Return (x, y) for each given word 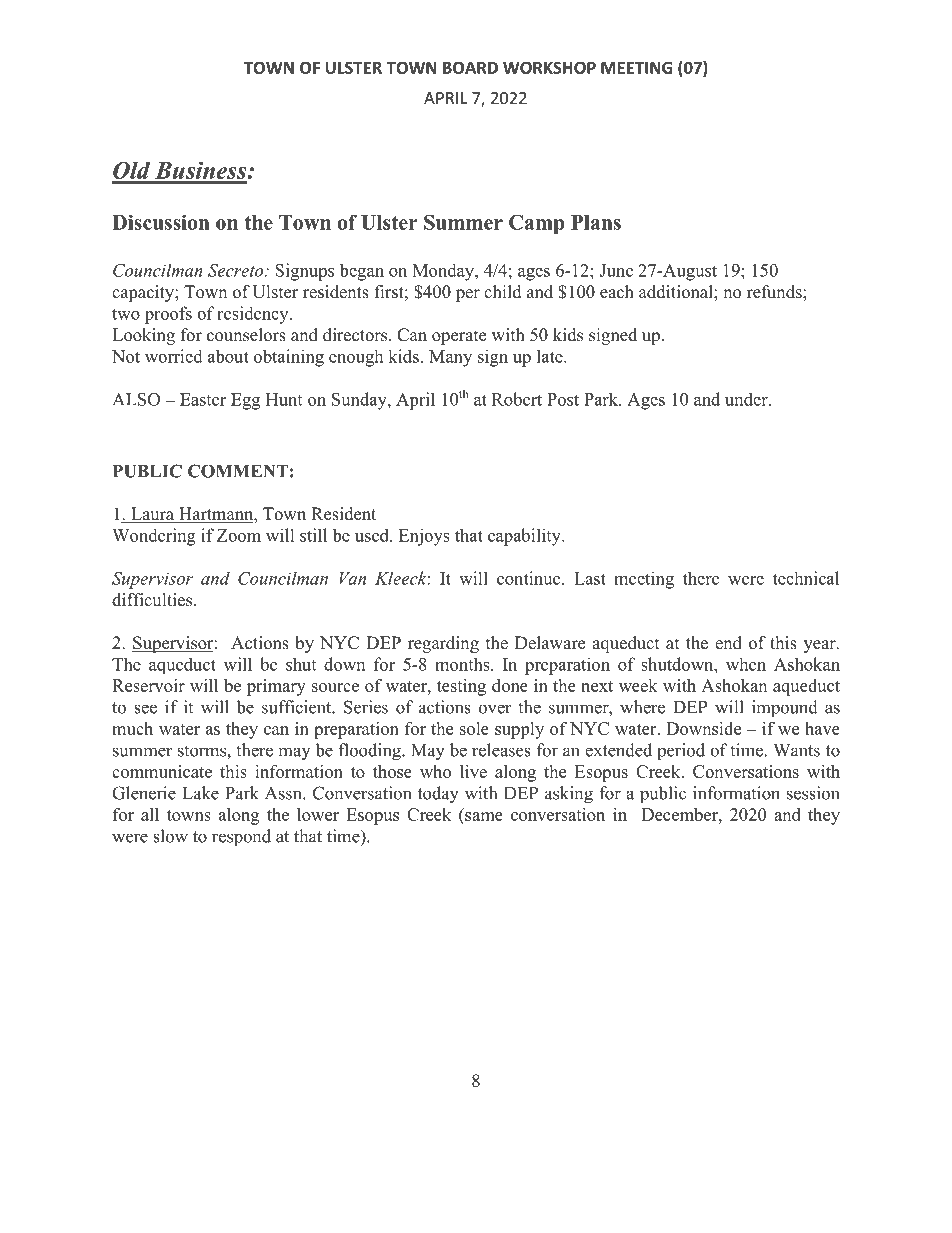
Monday (444, 272)
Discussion (161, 222)
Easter (203, 399)
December (681, 814)
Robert (517, 399)
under (747, 399)
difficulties (153, 600)
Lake (200, 793)
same (484, 816)
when (746, 664)
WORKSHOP (549, 67)
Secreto (237, 270)
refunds (775, 292)
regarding (443, 644)
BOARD (470, 67)
